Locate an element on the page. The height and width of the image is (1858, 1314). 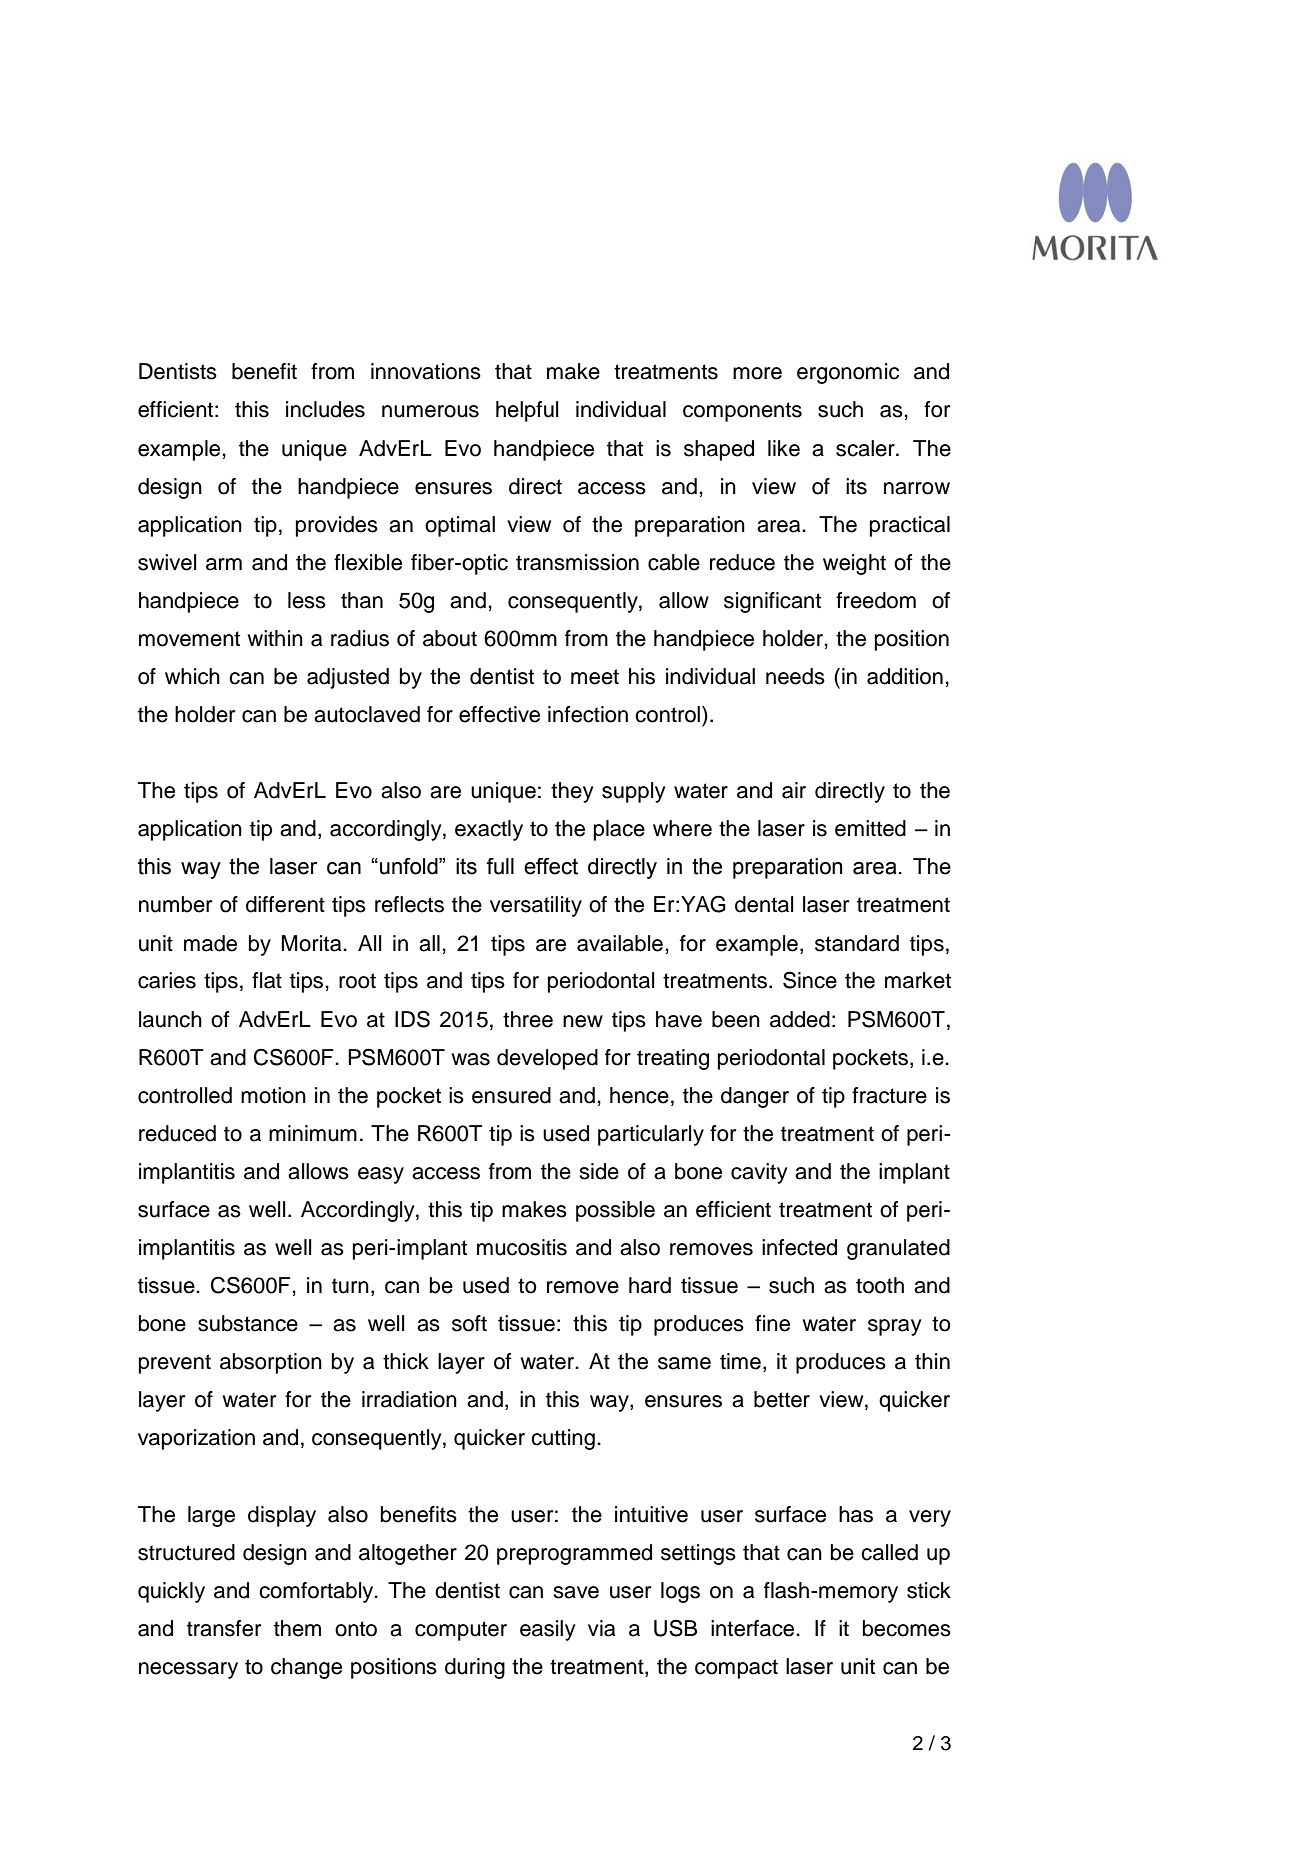
flat is located at coordinates (267, 980).
